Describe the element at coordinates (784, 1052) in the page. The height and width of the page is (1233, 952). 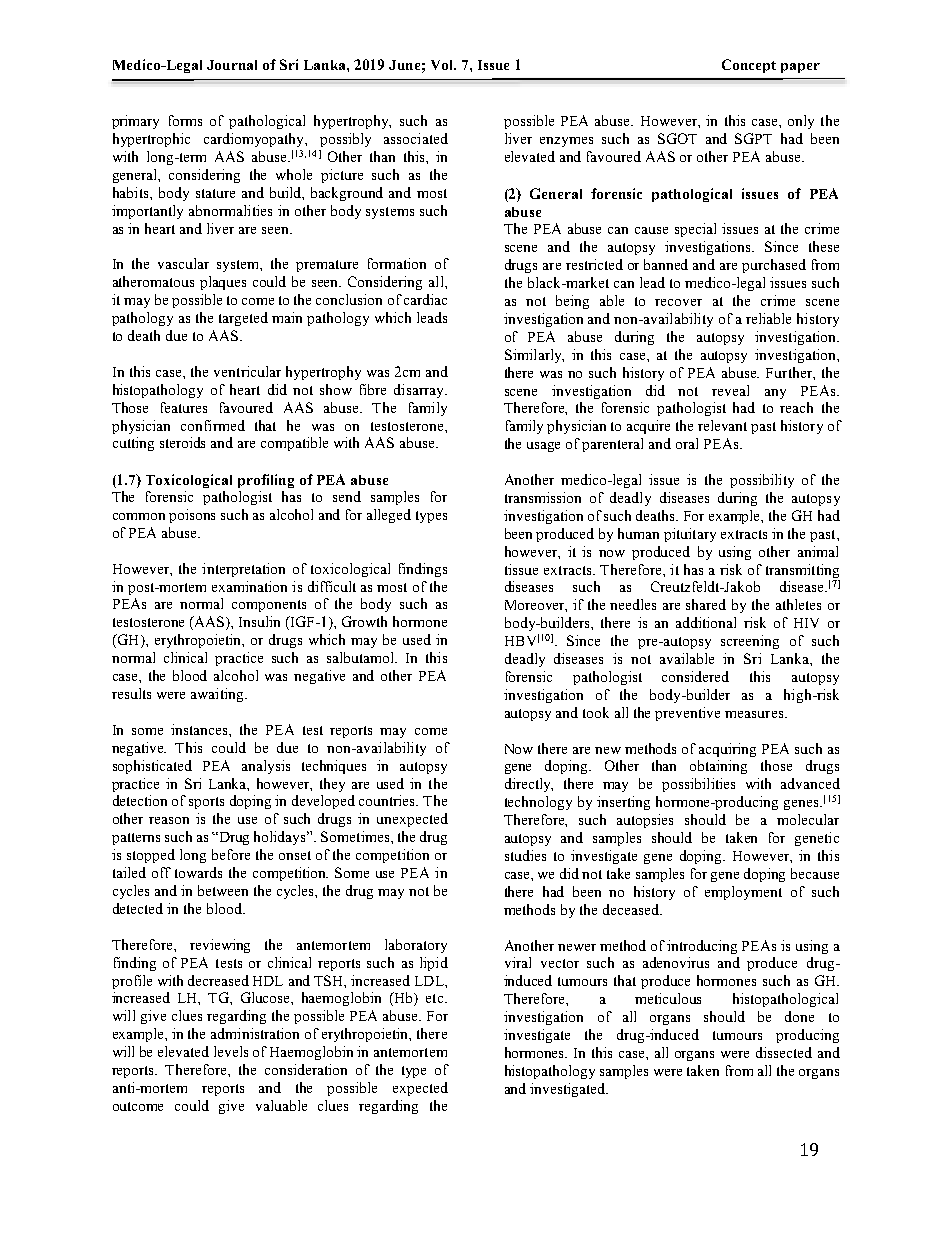
I see `dissected` at that location.
